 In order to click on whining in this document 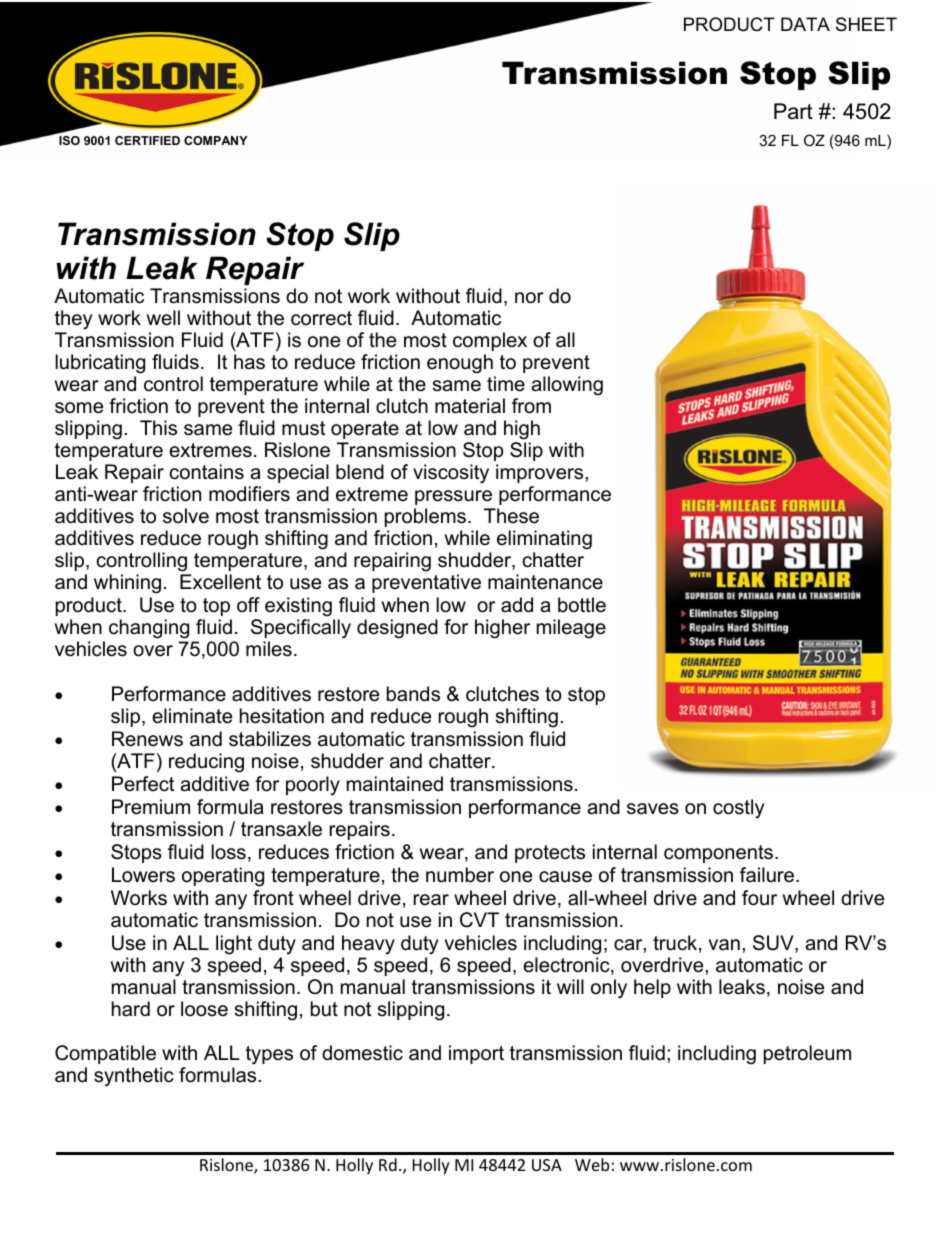, I will do `click(127, 584)`.
